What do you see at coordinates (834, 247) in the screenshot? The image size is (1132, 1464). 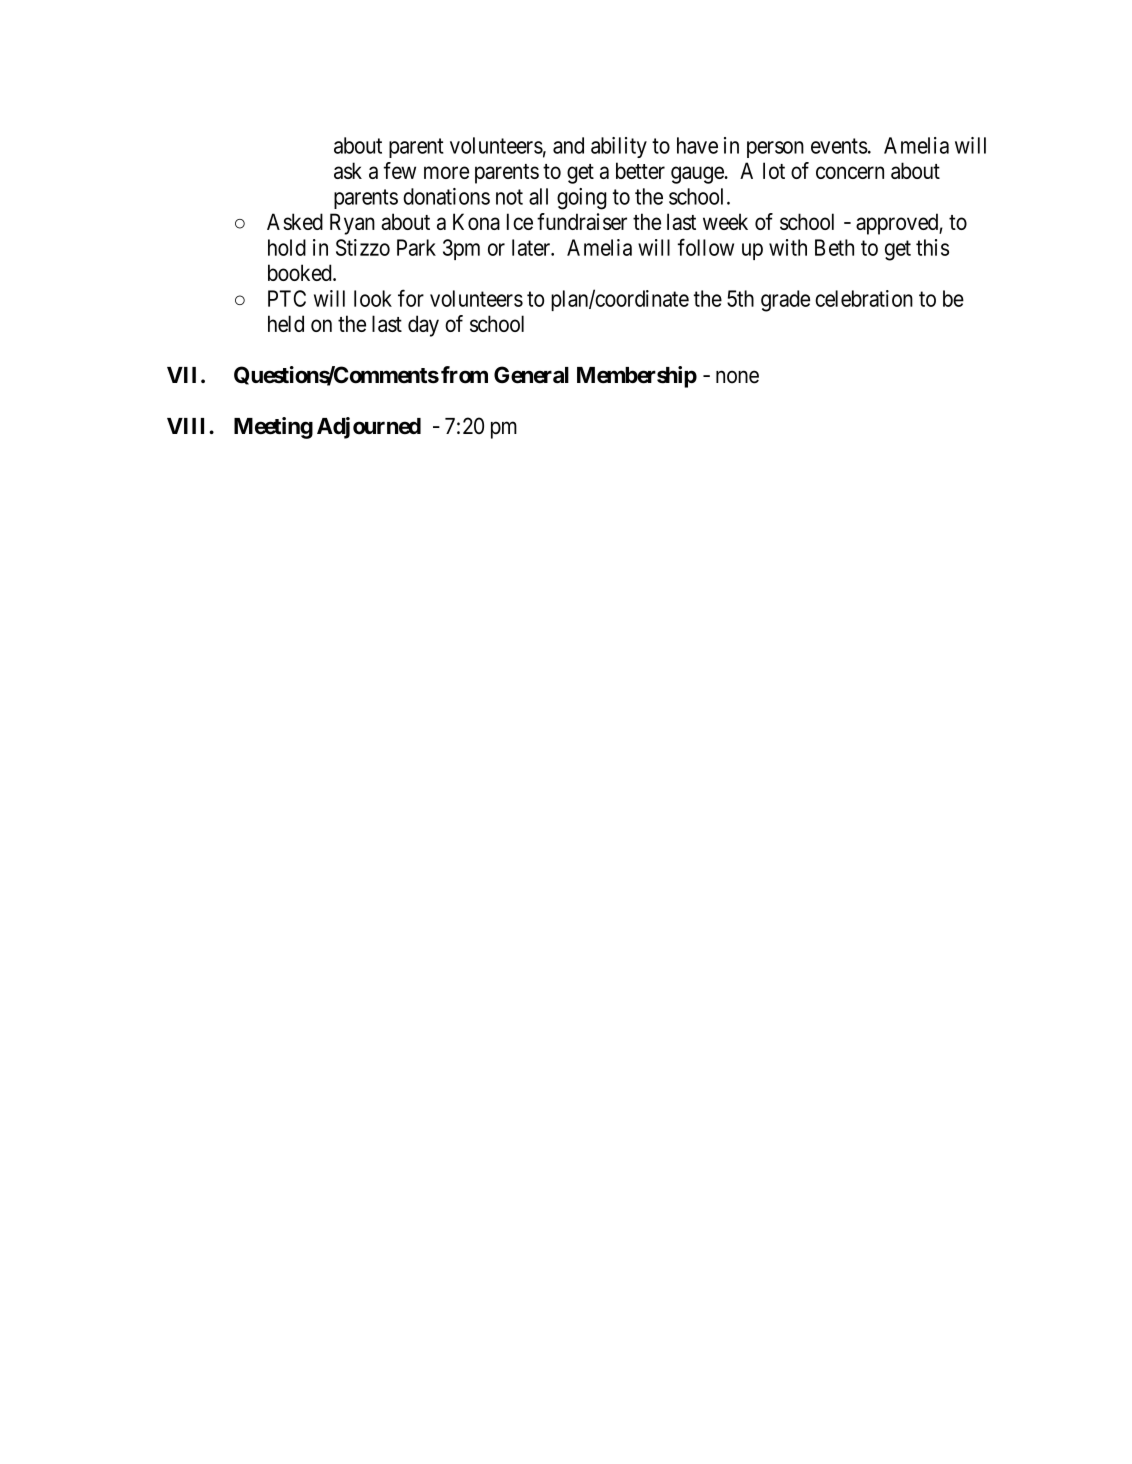 I see `Beth` at bounding box center [834, 247].
